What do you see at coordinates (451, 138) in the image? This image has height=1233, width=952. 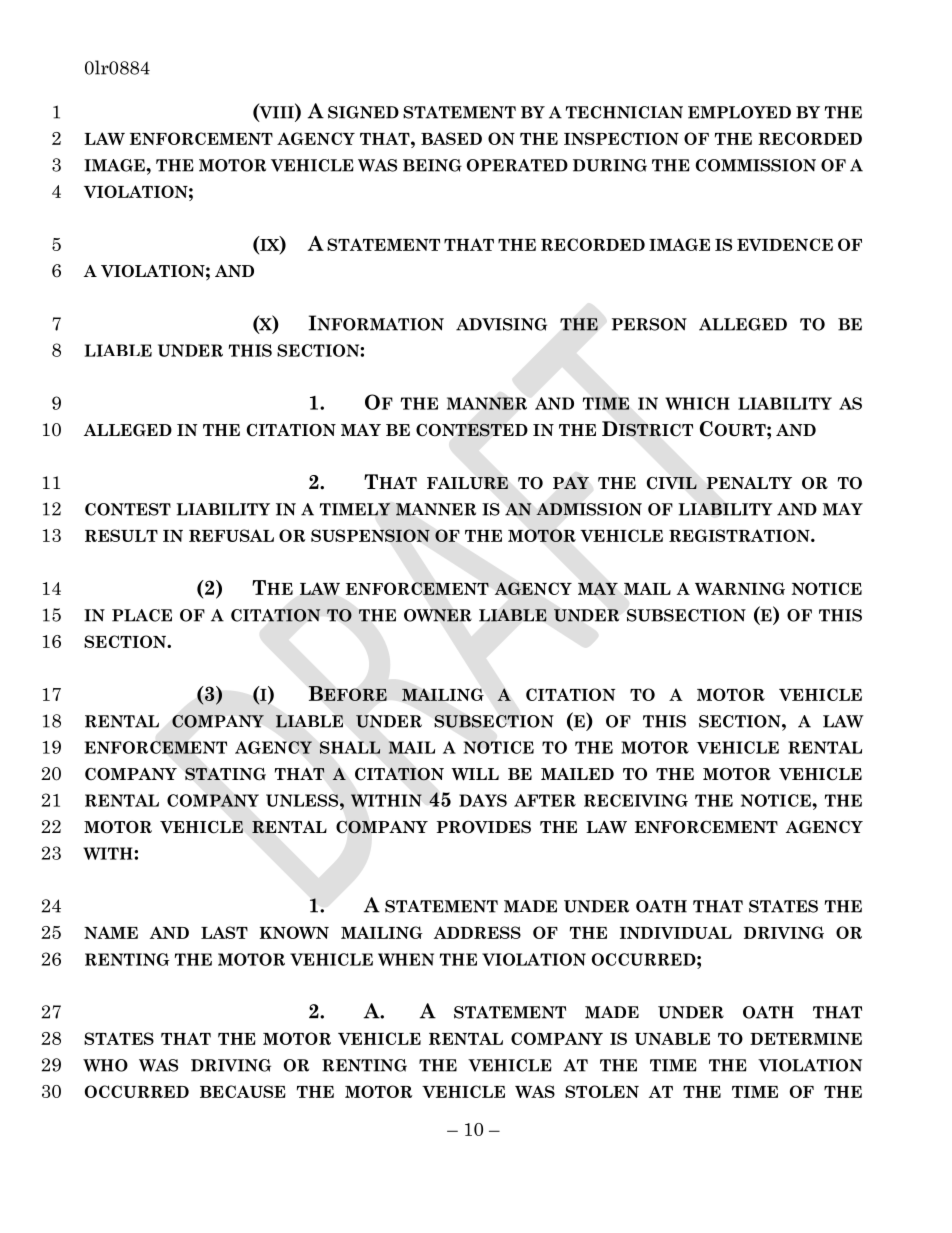 I see `BASED` at bounding box center [451, 138].
